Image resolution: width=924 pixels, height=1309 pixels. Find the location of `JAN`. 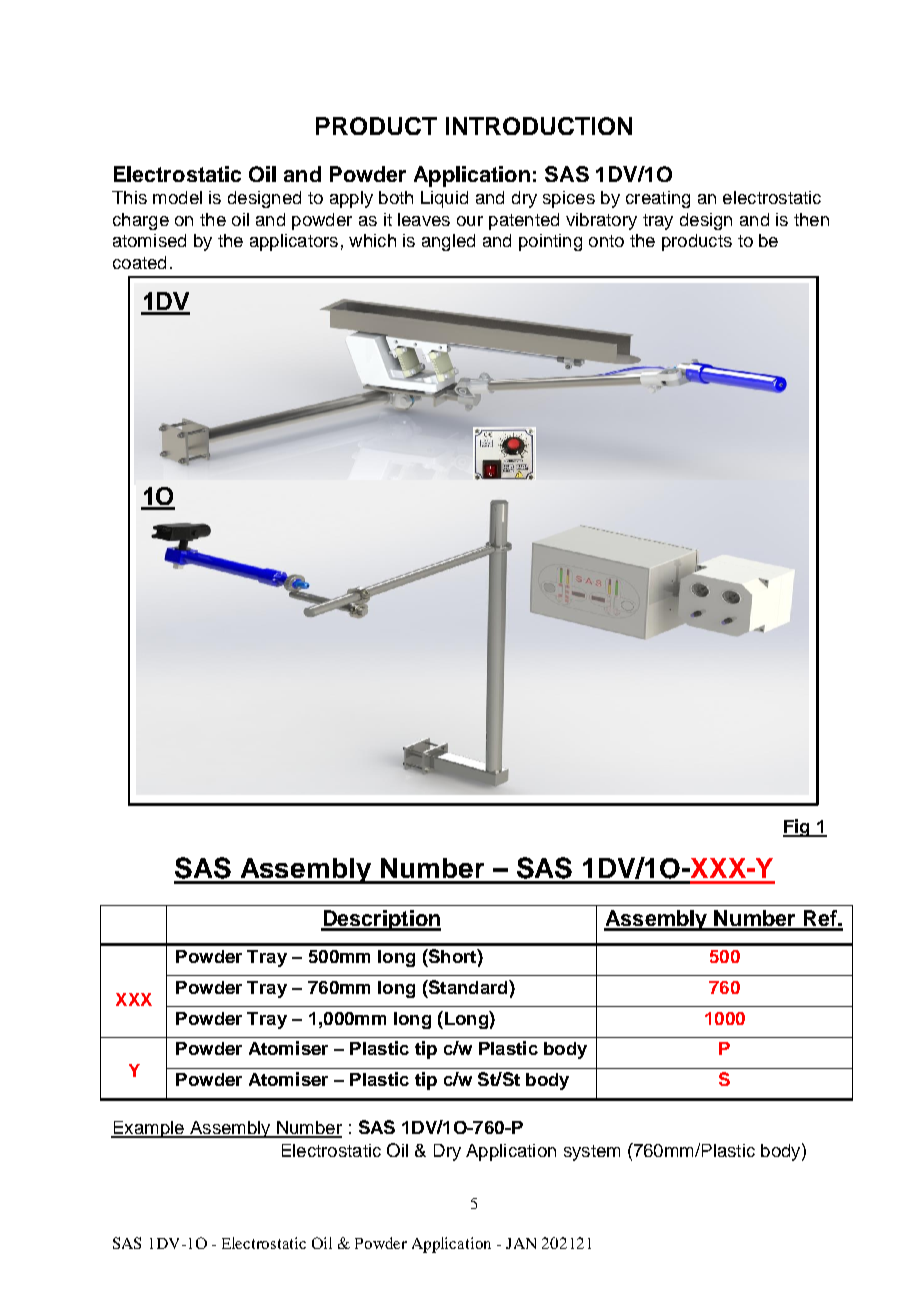

JAN is located at coordinates (521, 1243).
